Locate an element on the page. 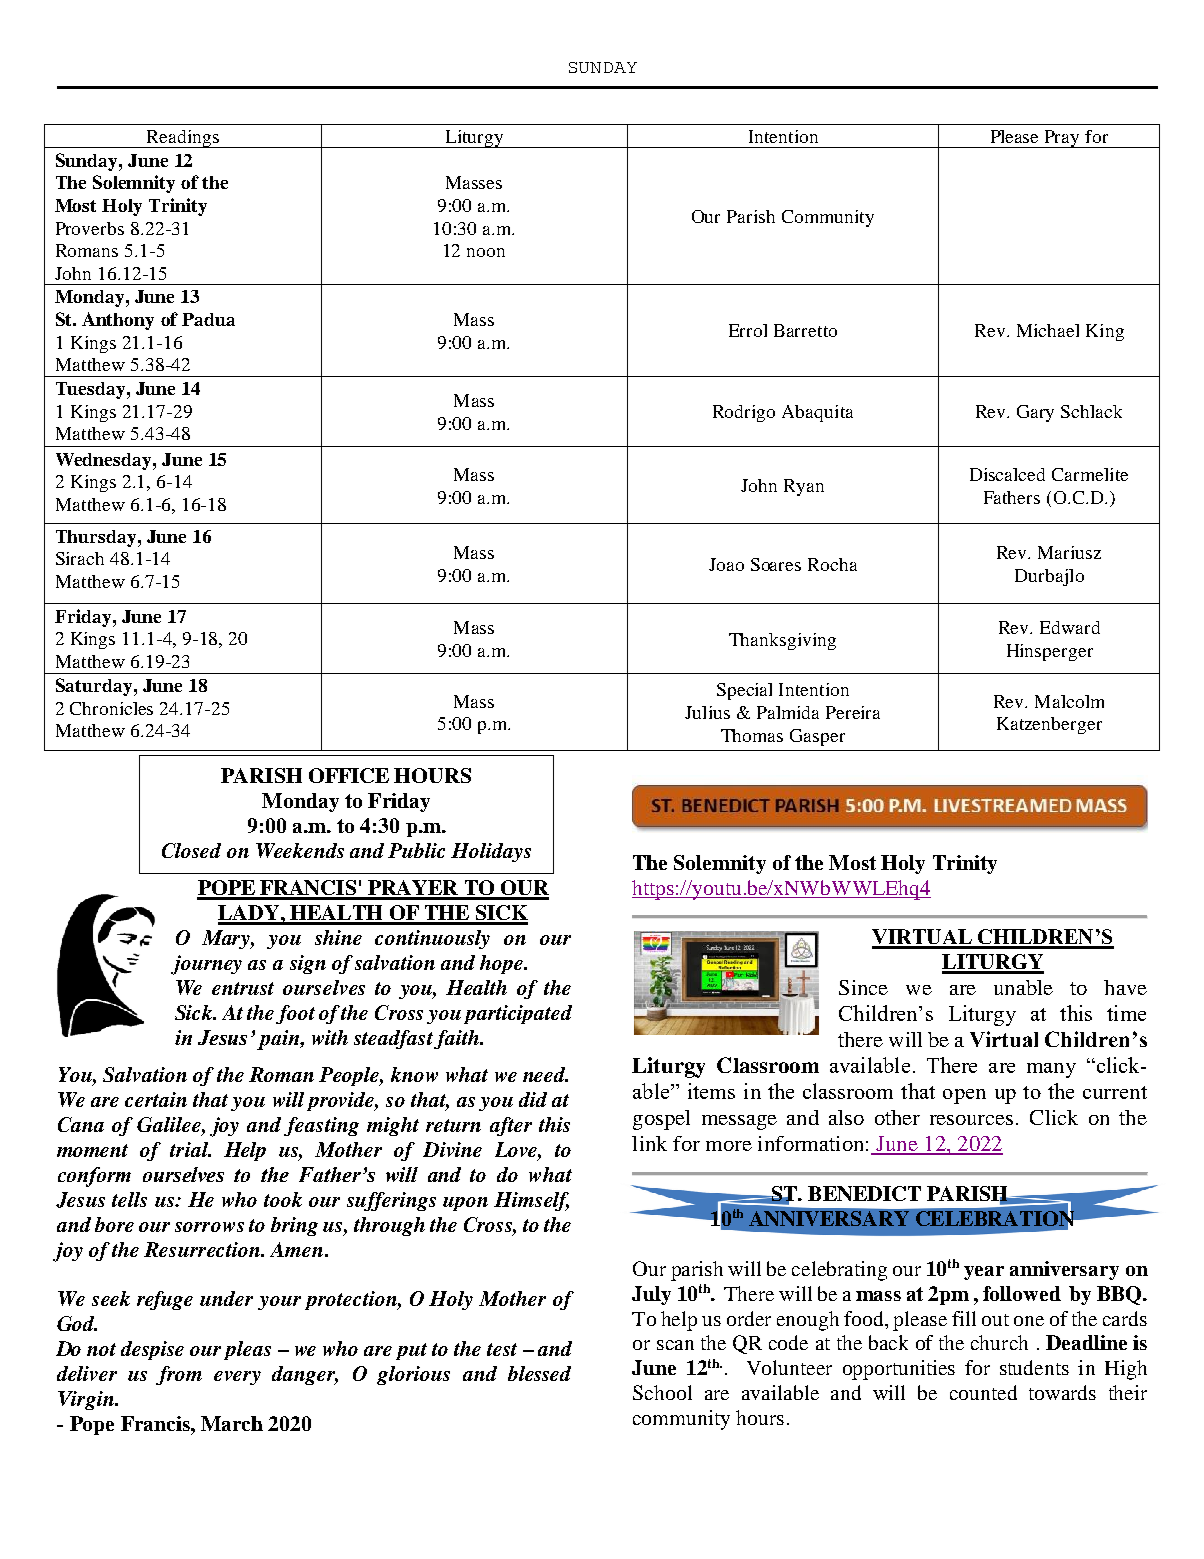 The image size is (1204, 1559). from is located at coordinates (179, 1375).
